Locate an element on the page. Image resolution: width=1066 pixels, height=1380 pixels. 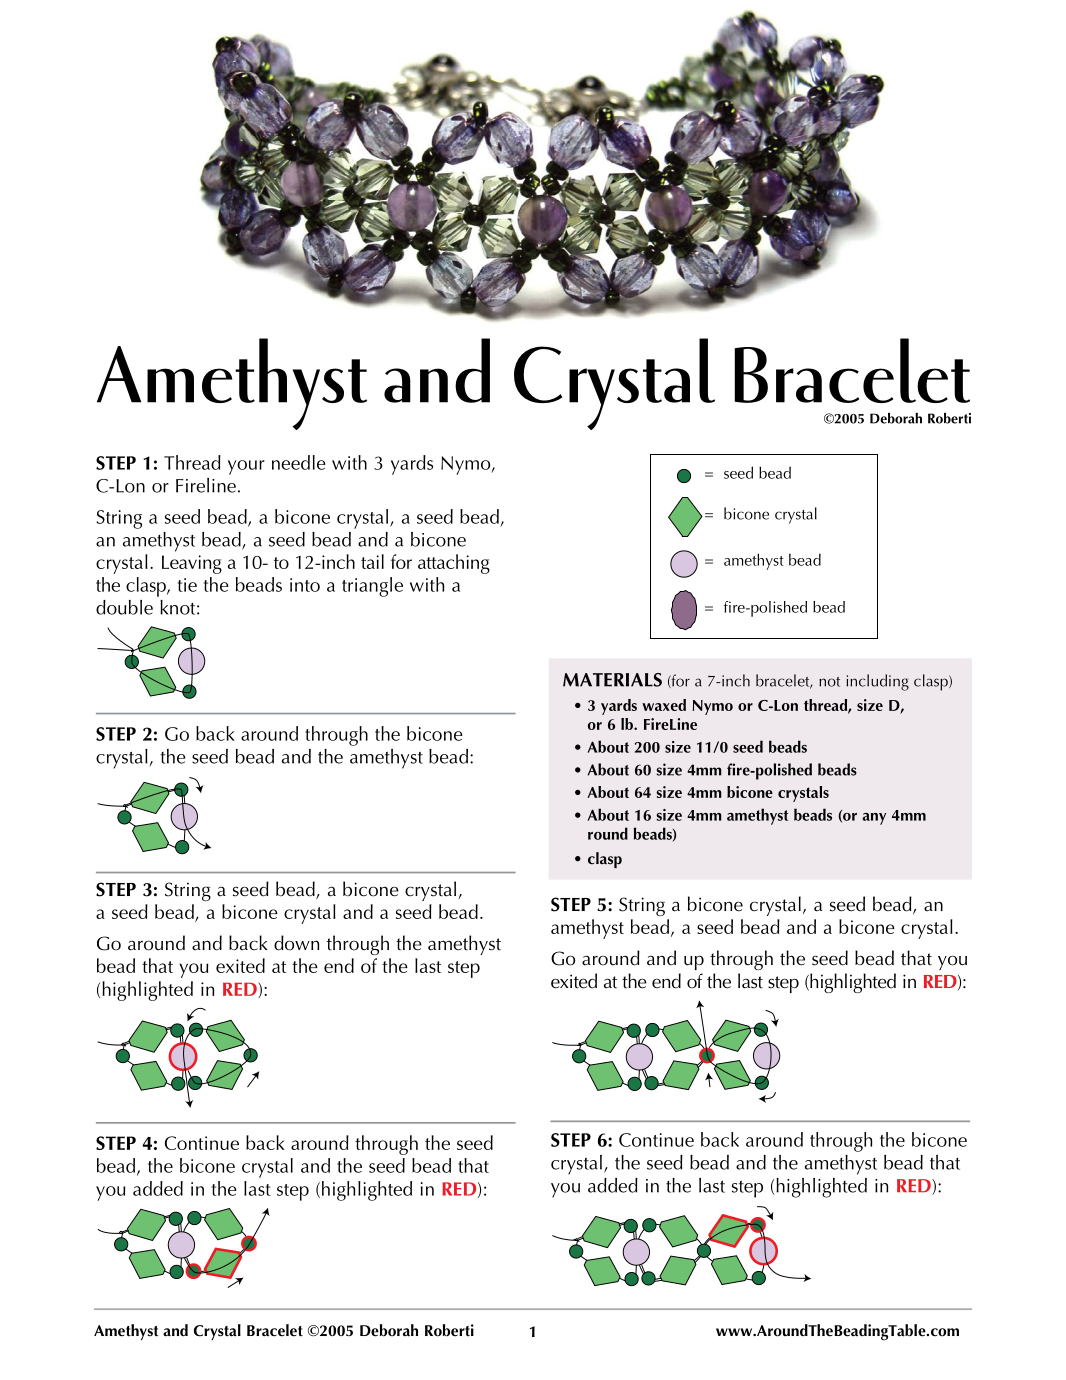
double is located at coordinates (124, 607).
